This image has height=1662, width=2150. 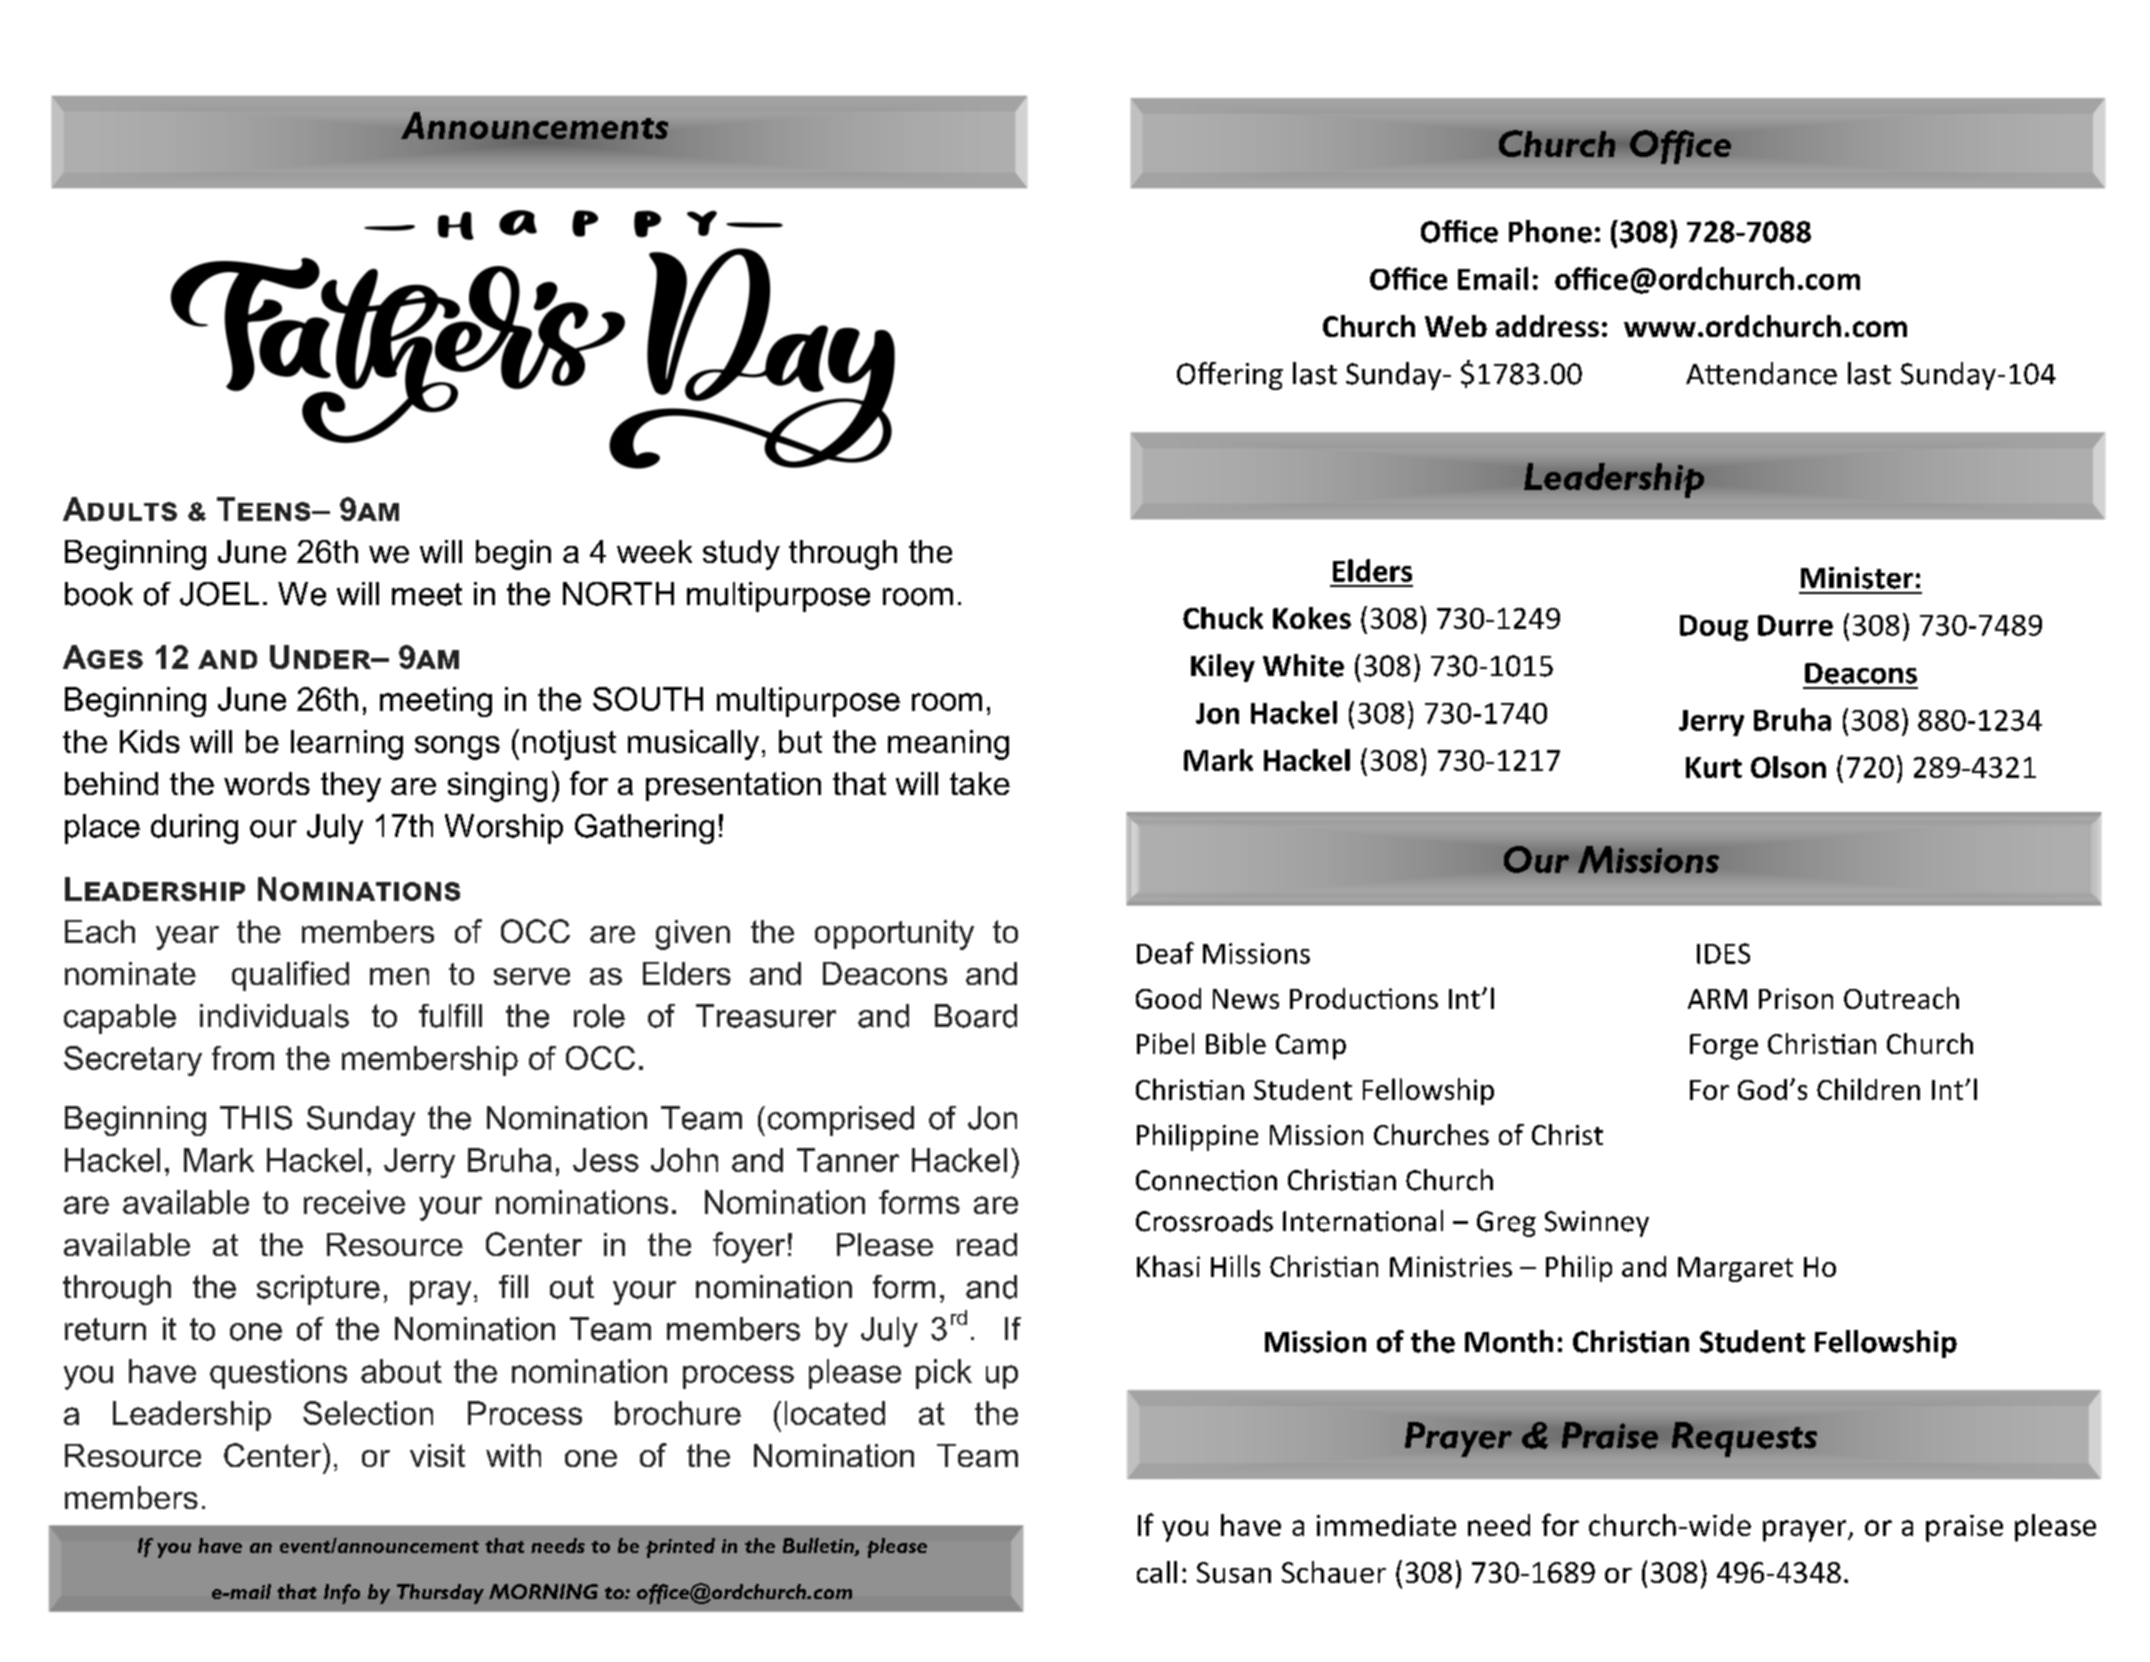 What do you see at coordinates (1386, 1525) in the image?
I see `immediate` at bounding box center [1386, 1525].
